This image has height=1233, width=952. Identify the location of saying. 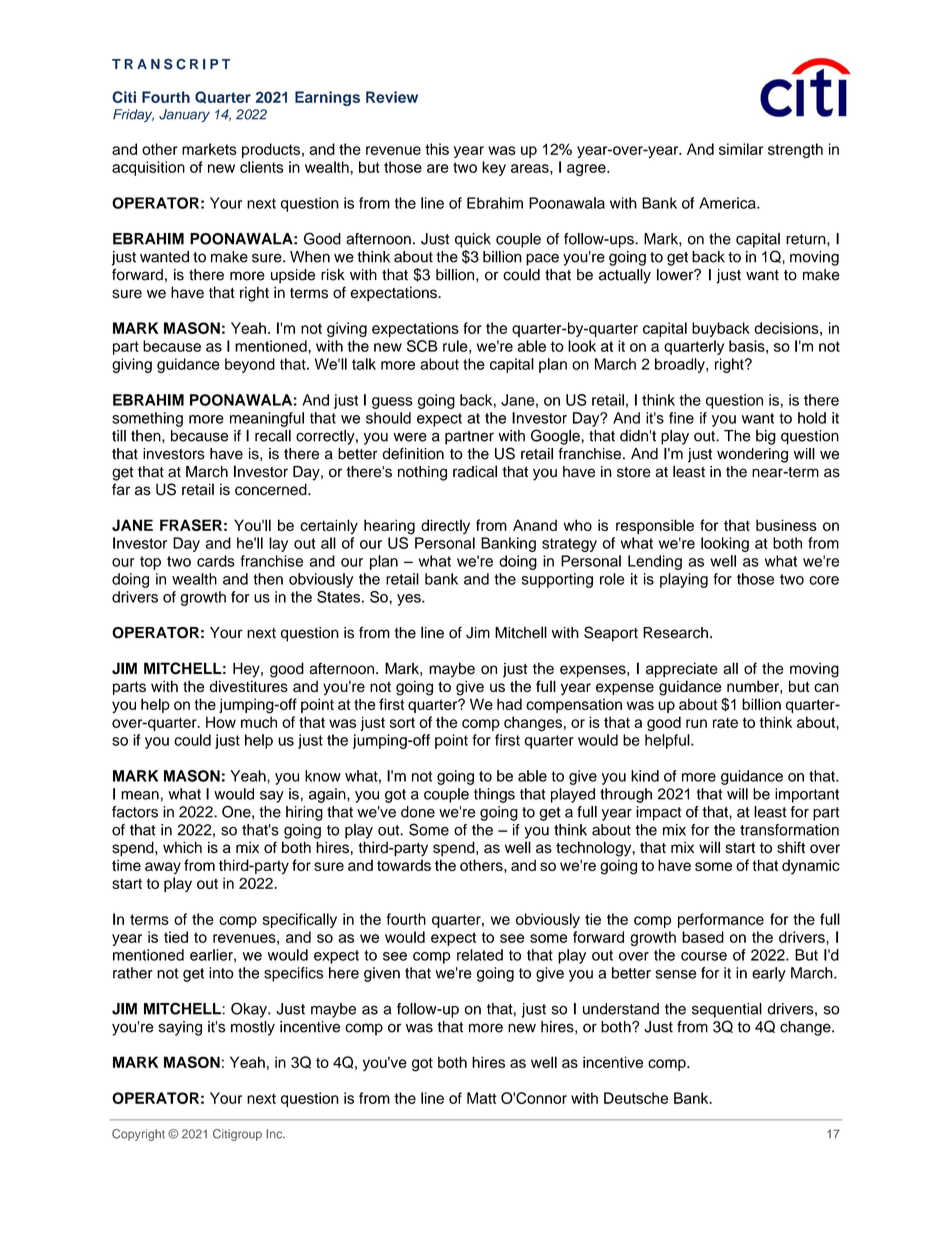
(180, 1028).
